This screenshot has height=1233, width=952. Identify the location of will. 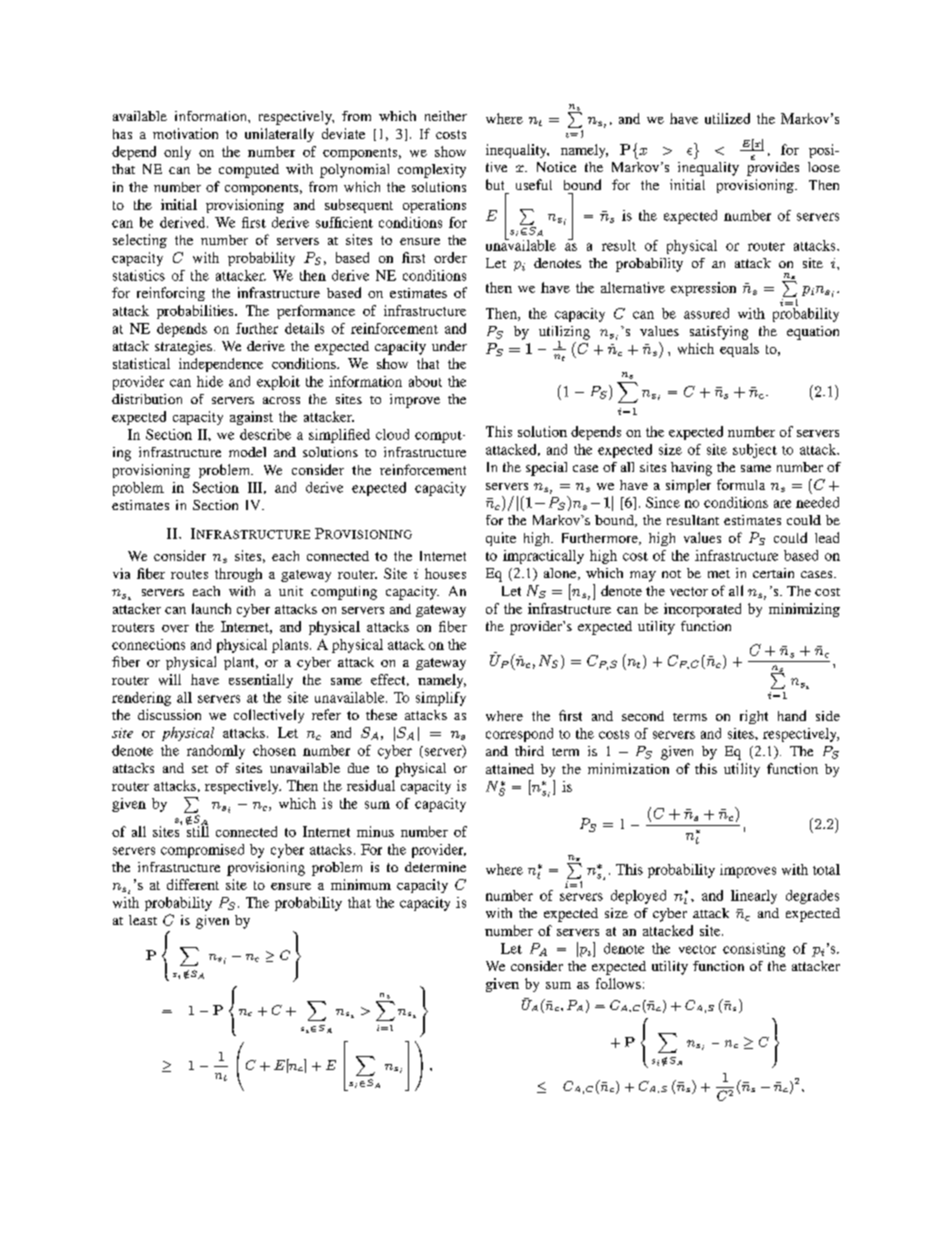
(170, 679).
